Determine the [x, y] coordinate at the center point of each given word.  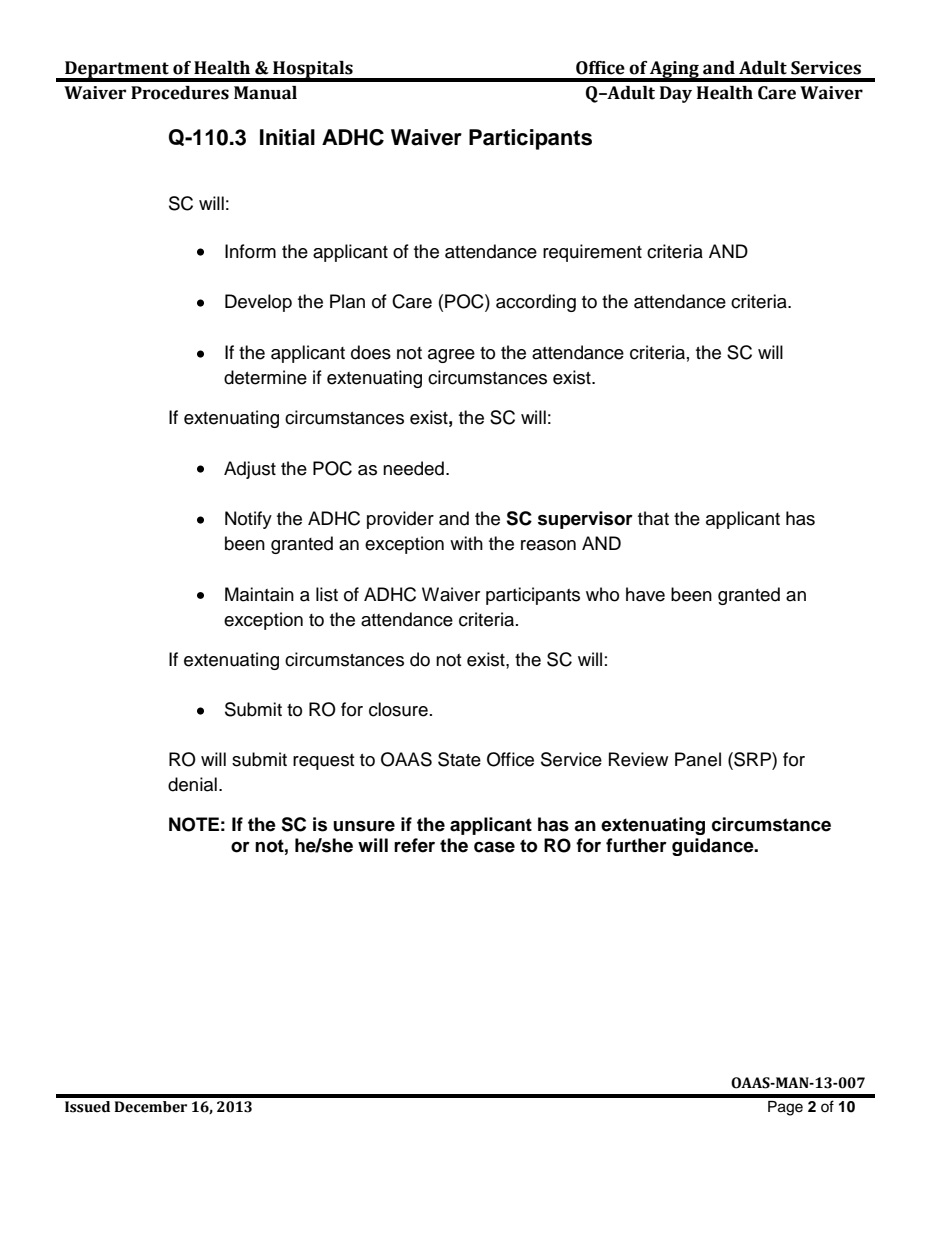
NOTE [194, 824]
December [150, 1107]
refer [414, 845]
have [645, 594]
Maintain [259, 594]
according [536, 303]
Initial [287, 137]
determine [265, 377]
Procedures [180, 93]
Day [676, 94]
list [327, 594]
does [371, 352]
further [636, 845]
